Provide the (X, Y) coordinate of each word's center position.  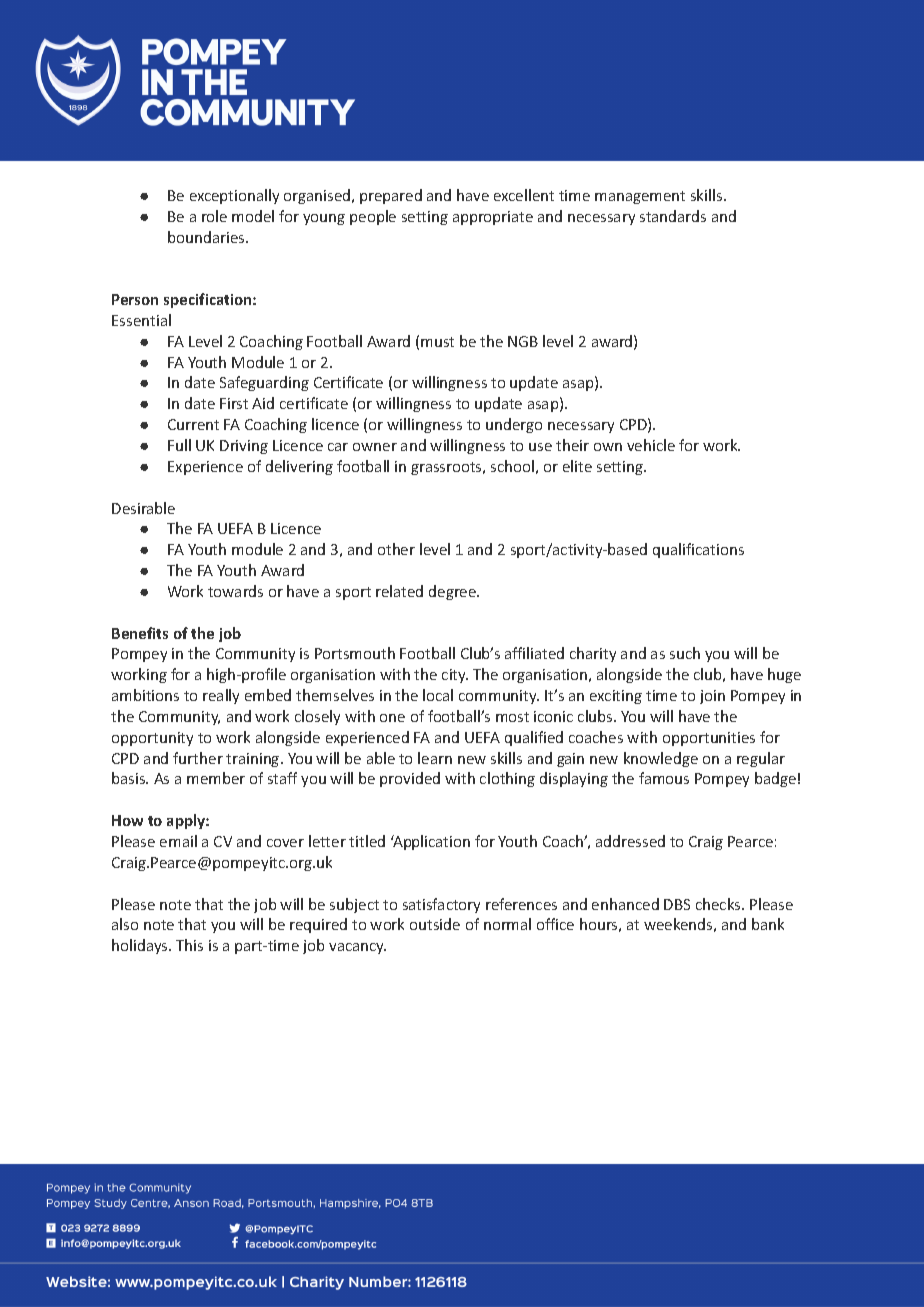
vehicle (651, 445)
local (438, 695)
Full (179, 445)
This (189, 945)
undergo (514, 425)
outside (435, 924)
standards (673, 216)
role (214, 216)
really (221, 696)
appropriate (493, 218)
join (712, 697)
